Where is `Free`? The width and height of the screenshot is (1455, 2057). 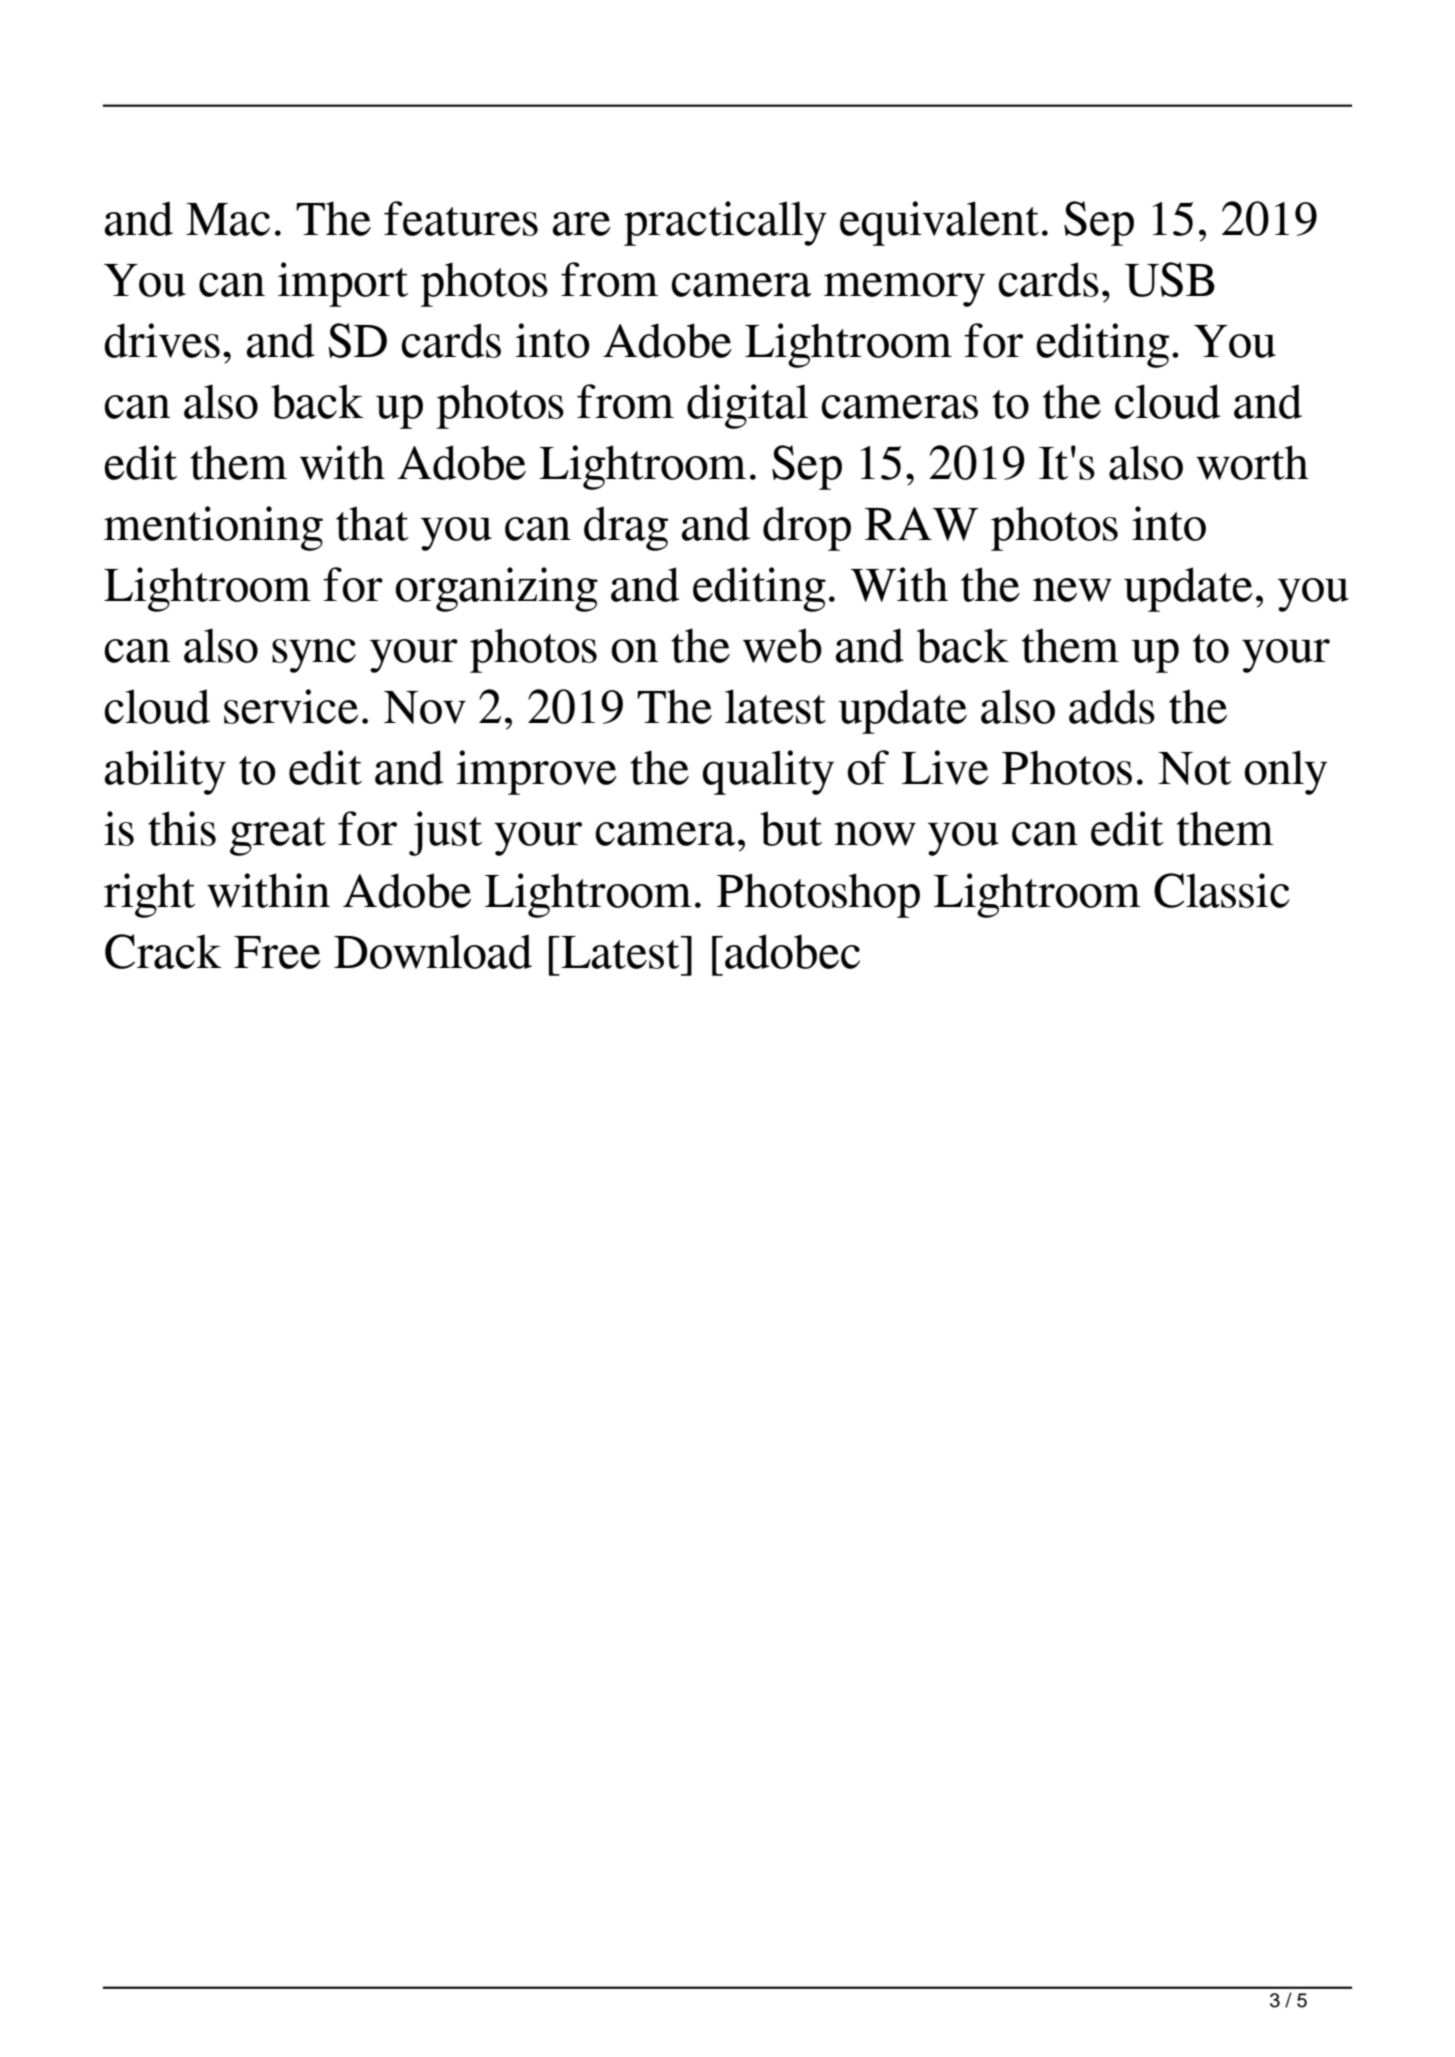 Free is located at coordinates (277, 952).
